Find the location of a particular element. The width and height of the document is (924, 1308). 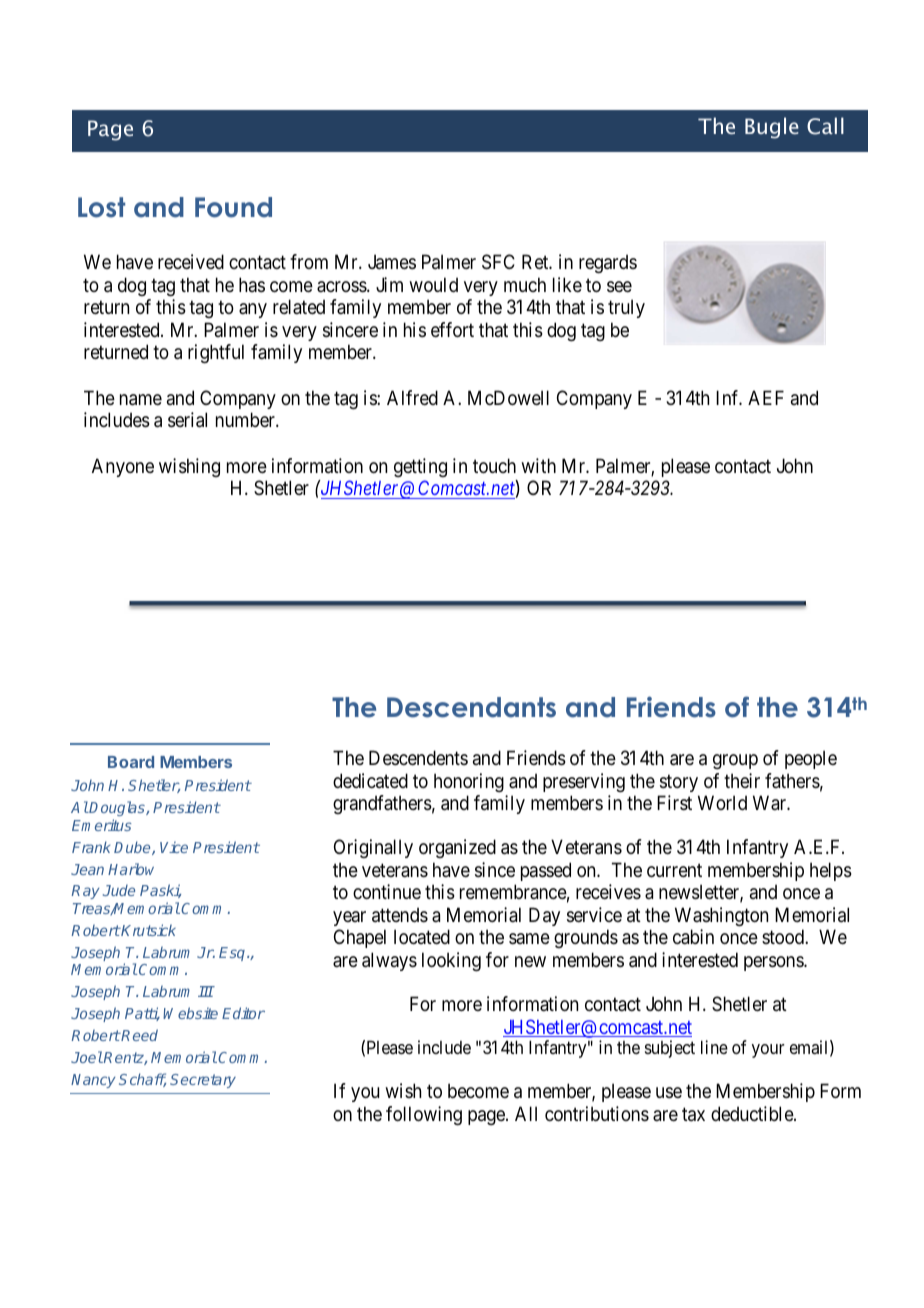

Descendants is located at coordinates (471, 707).
